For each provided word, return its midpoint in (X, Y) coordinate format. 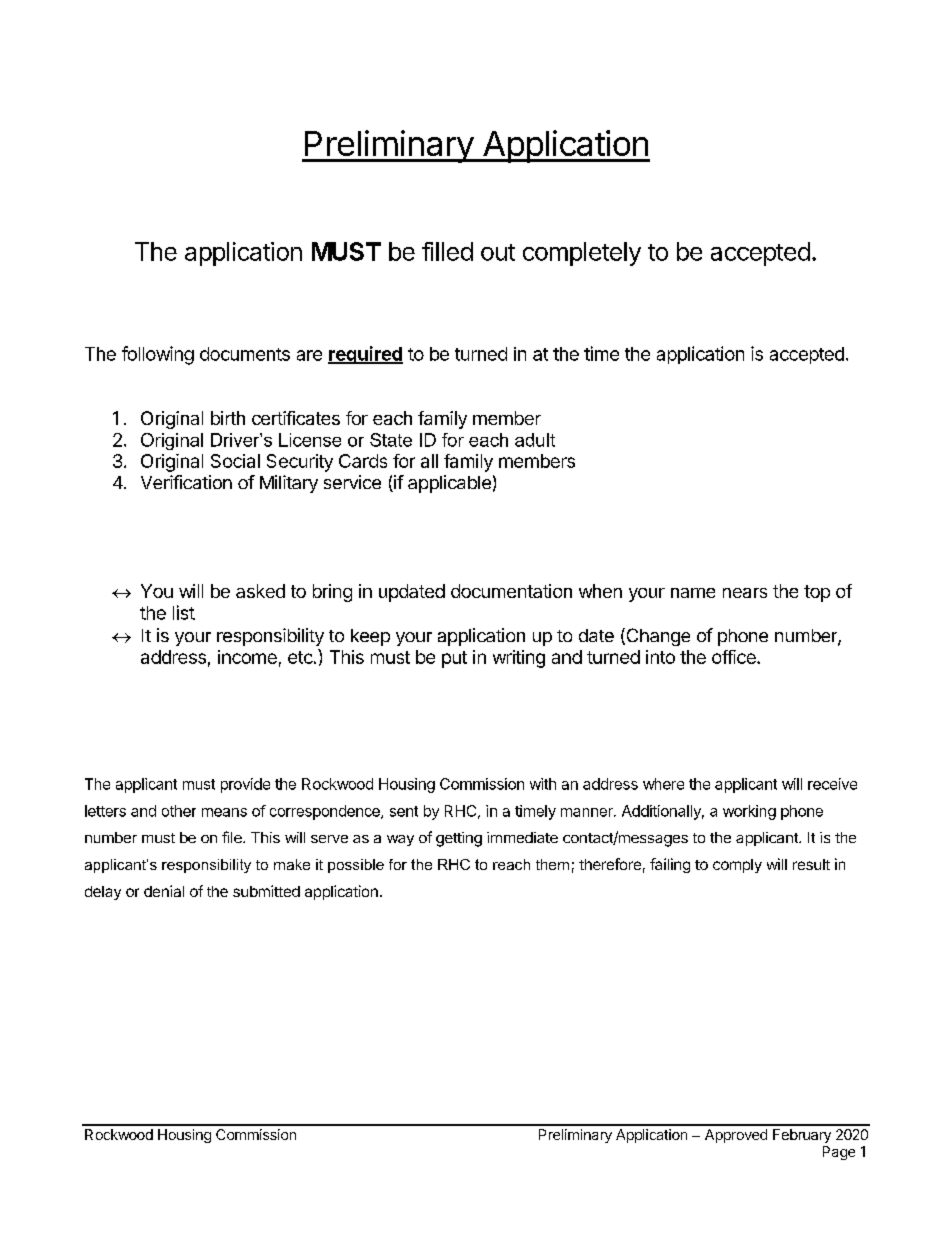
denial (164, 891)
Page (839, 1153)
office (735, 657)
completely (582, 254)
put (454, 659)
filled (447, 251)
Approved (736, 1136)
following (158, 355)
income (247, 657)
